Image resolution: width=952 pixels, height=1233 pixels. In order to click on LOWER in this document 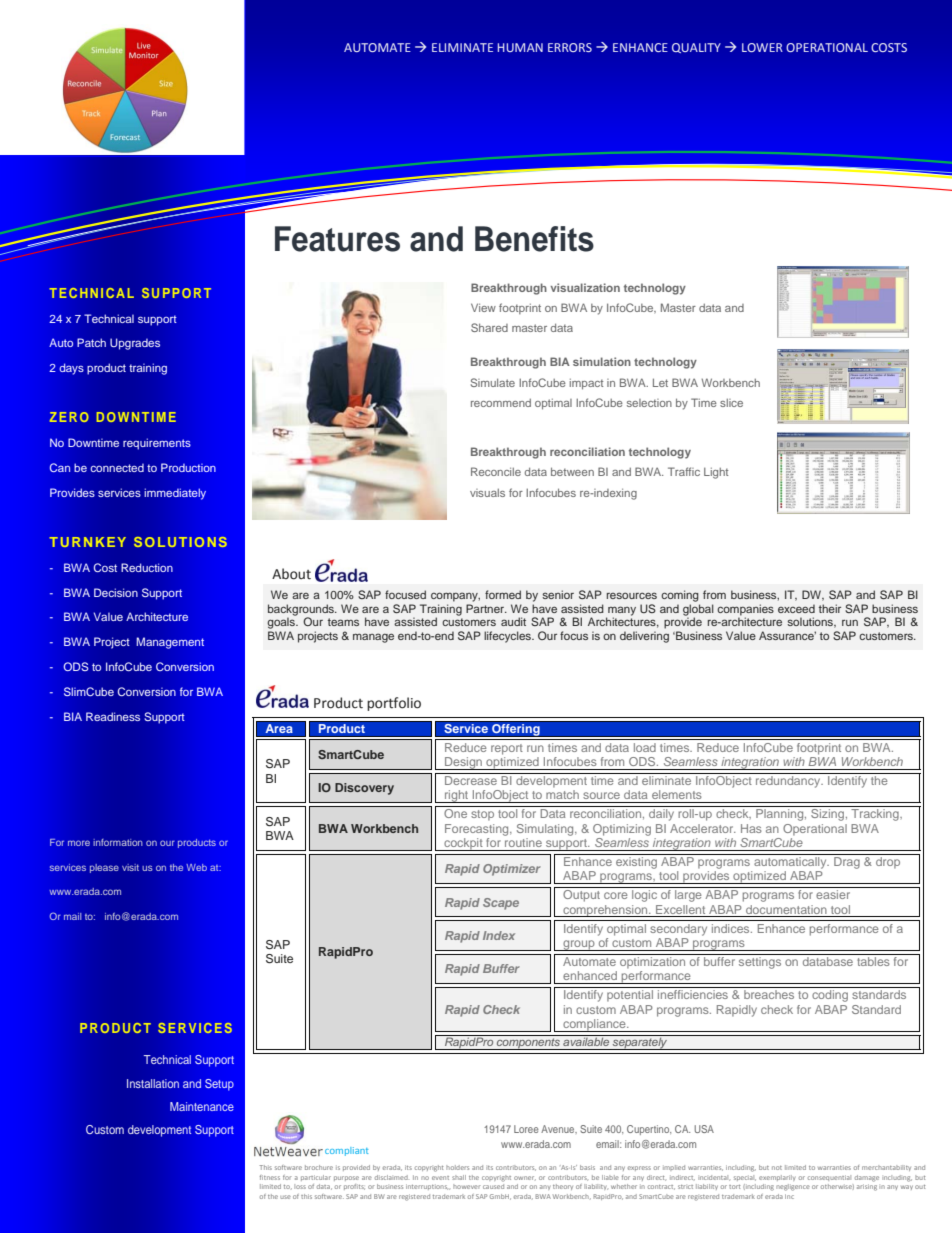, I will do `click(762, 47)`.
